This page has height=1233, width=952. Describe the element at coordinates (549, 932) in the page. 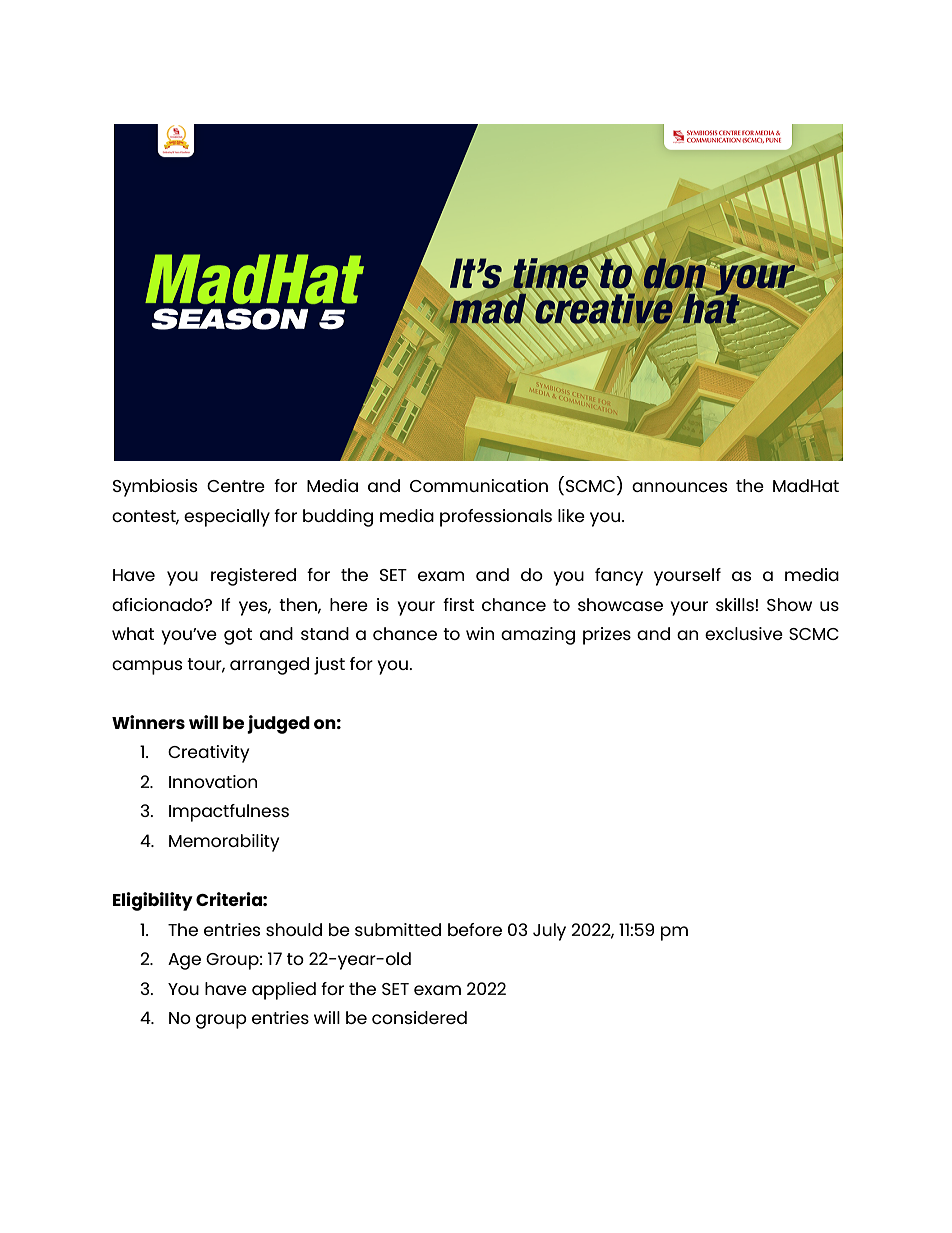

I see `July` at that location.
